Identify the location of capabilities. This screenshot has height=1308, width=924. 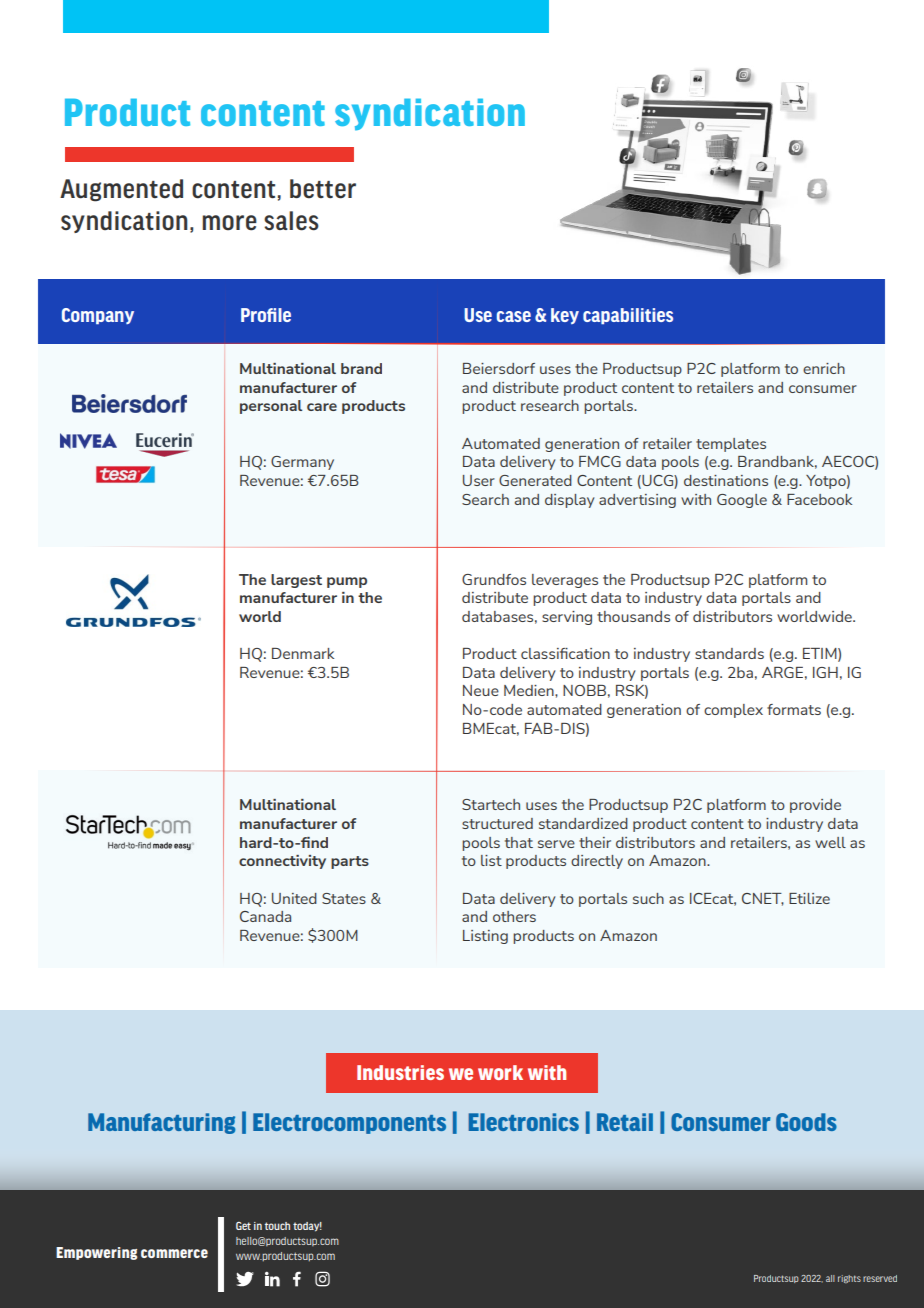
(628, 316).
